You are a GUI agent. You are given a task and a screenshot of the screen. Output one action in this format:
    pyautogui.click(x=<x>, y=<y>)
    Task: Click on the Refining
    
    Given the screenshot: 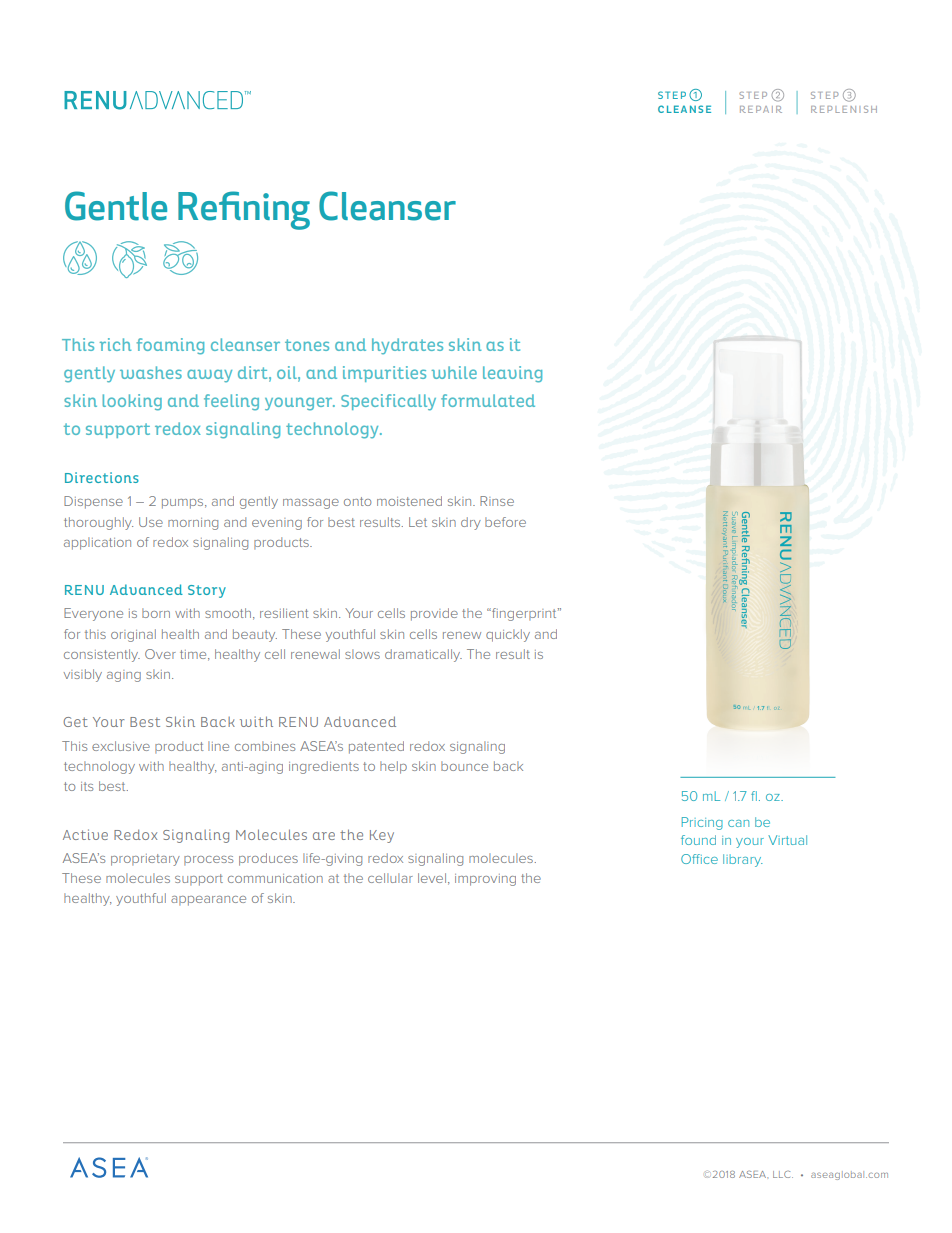 What is the action you would take?
    pyautogui.click(x=244, y=210)
